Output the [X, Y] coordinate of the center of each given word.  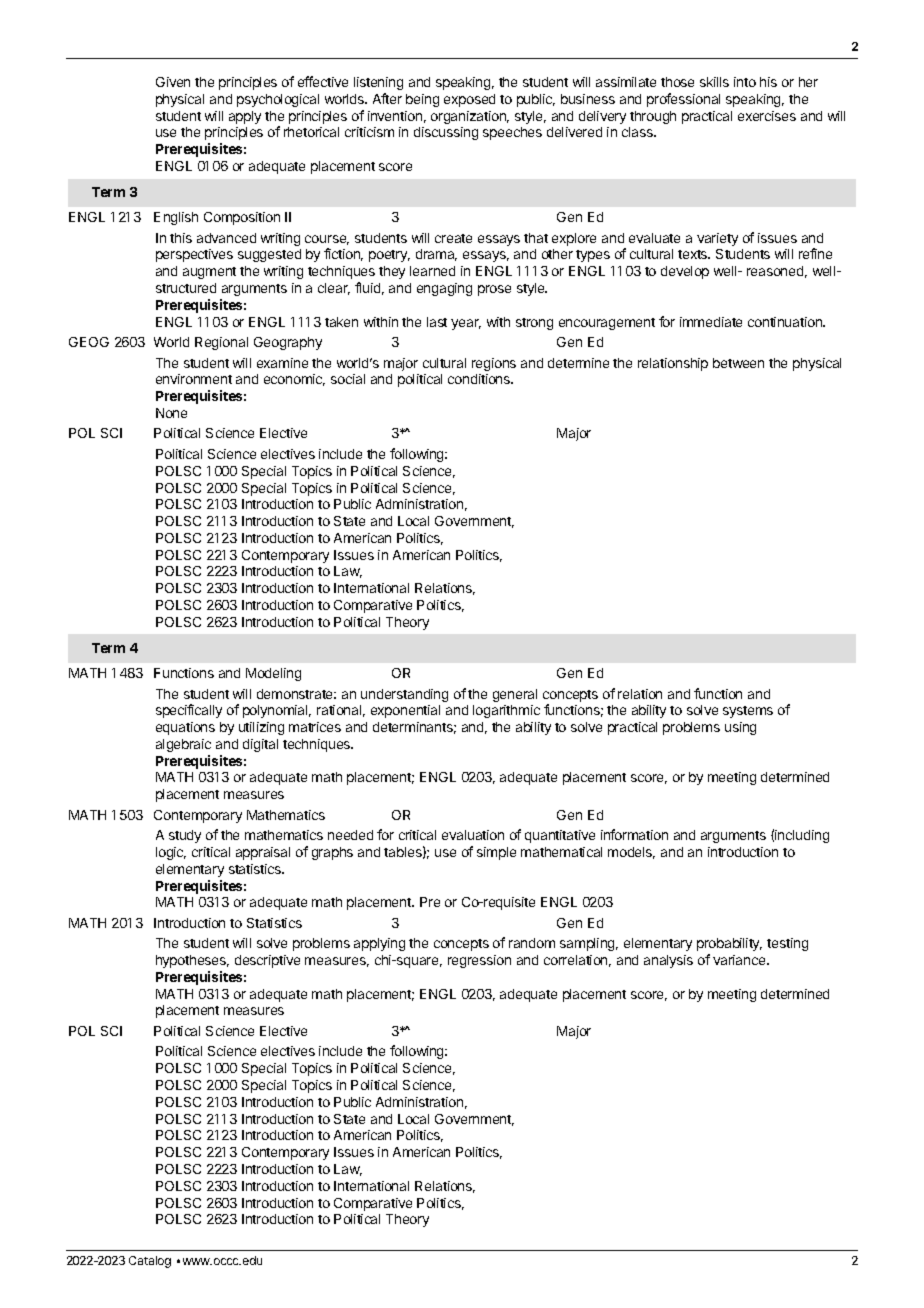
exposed [469, 100]
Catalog [150, 1262]
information [634, 834]
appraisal [263, 853]
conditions [480, 379]
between [738, 363]
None [171, 413]
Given [173, 82]
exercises [767, 116]
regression [479, 961]
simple [496, 853]
